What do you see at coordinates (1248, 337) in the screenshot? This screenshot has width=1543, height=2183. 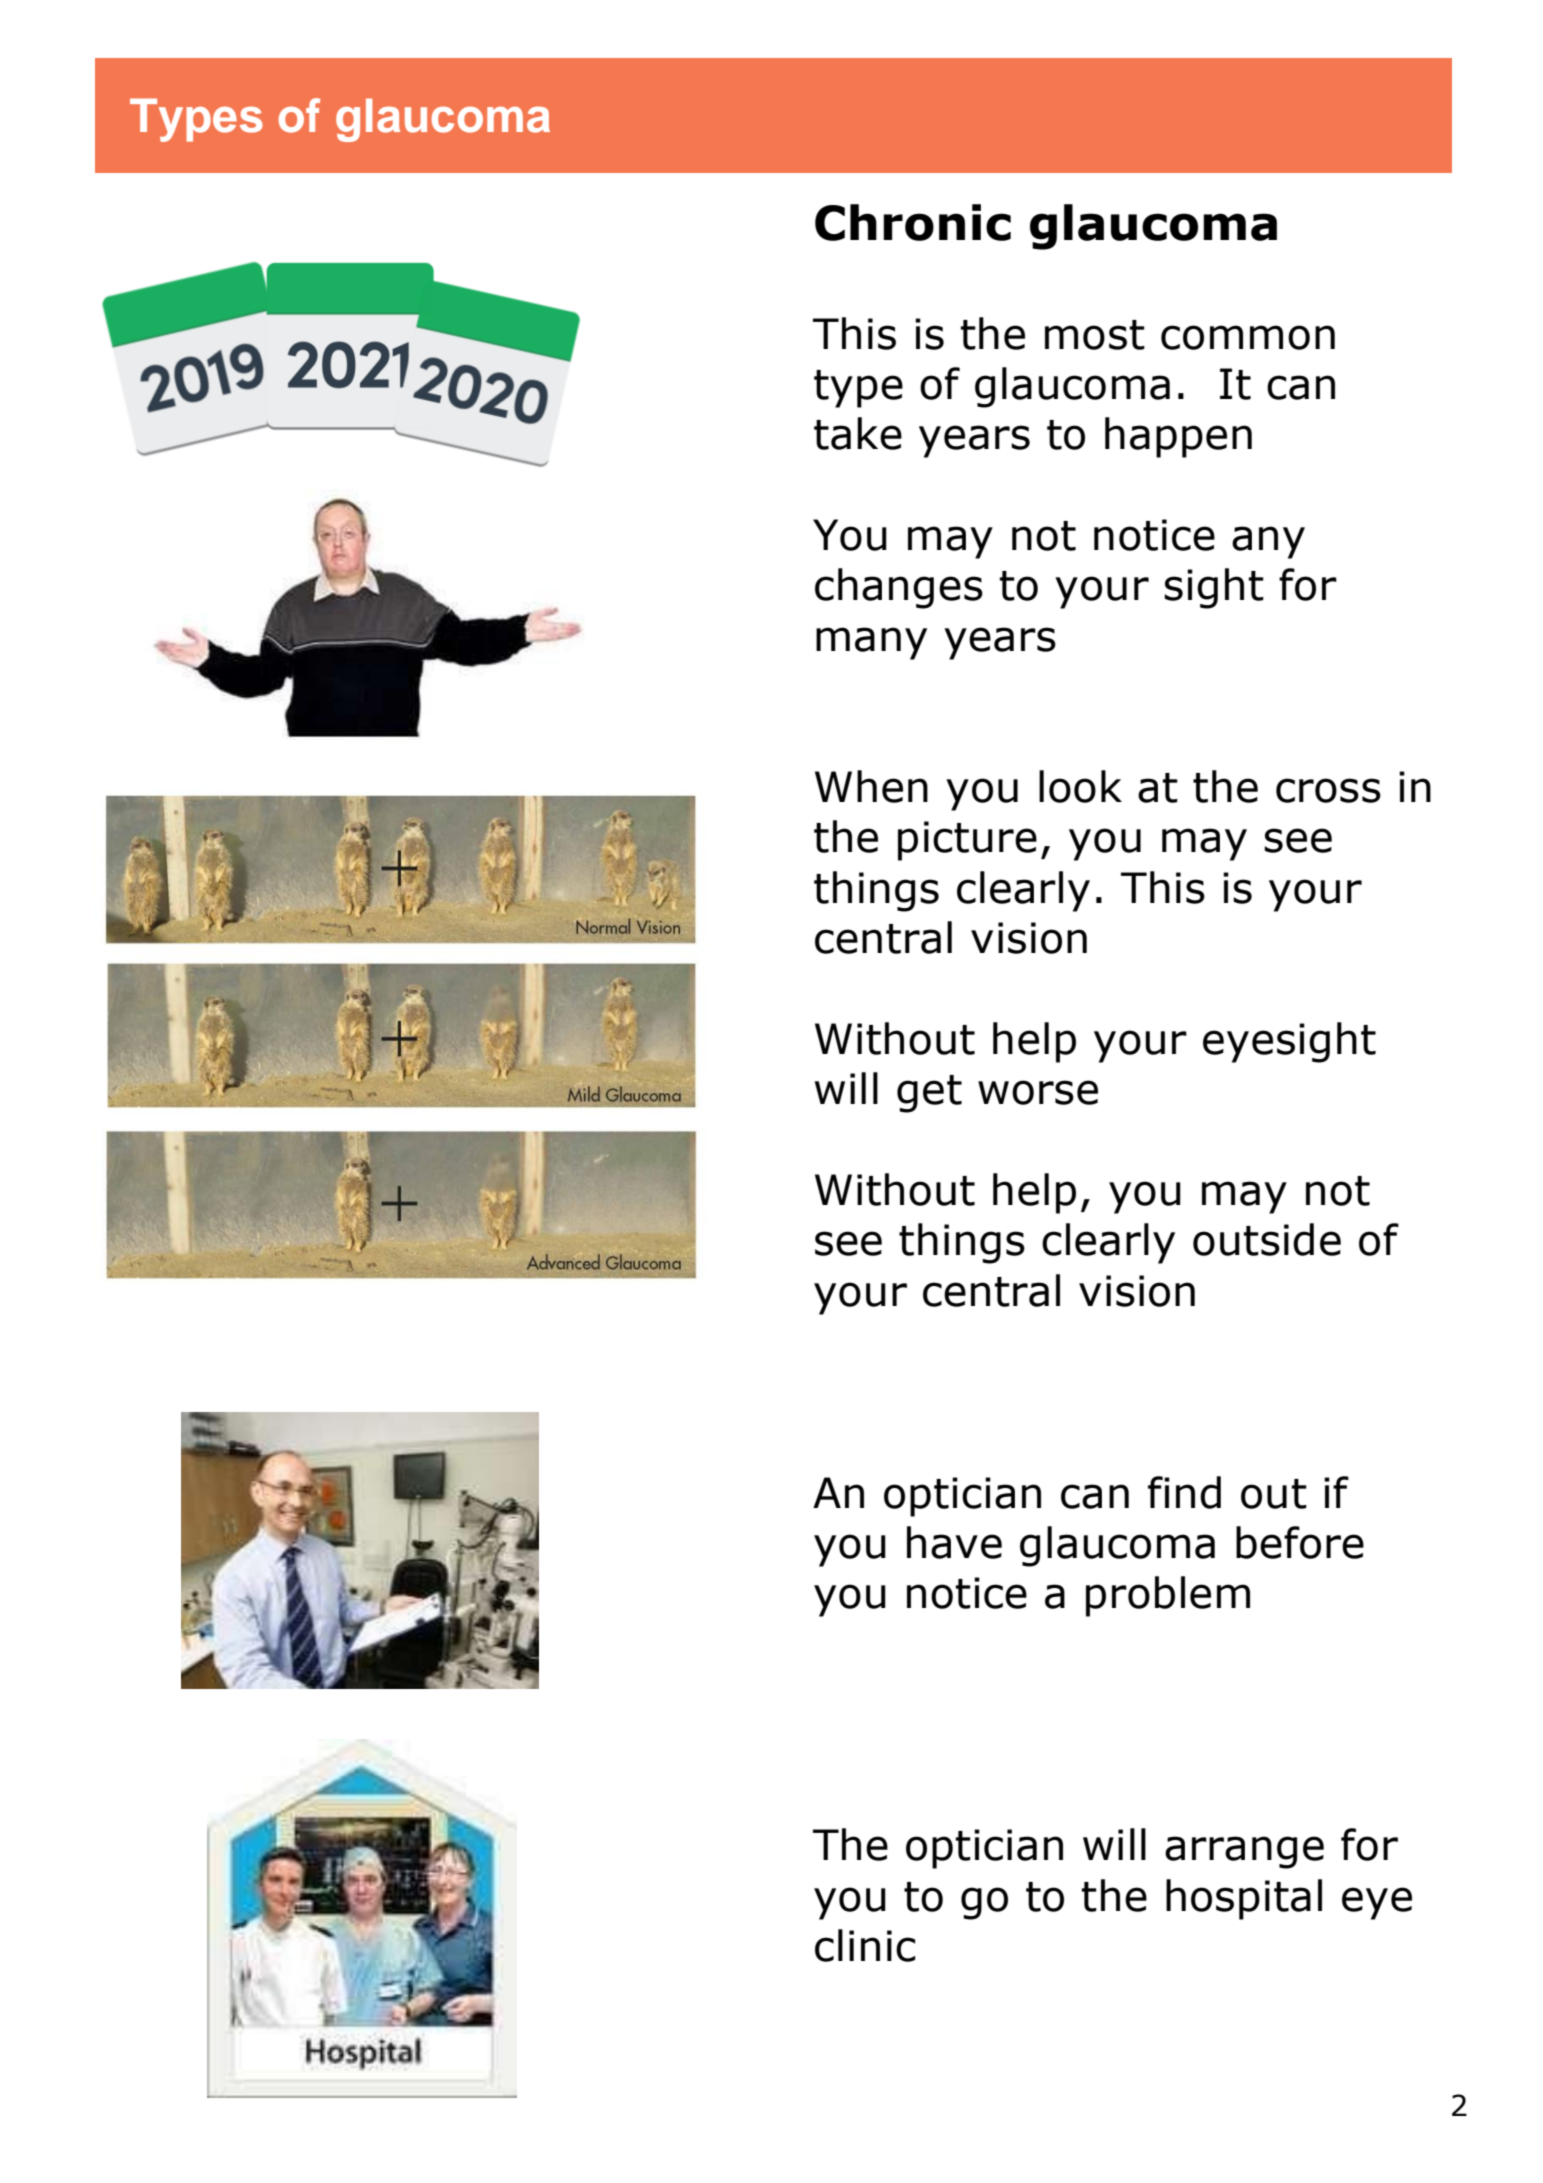 I see `common` at bounding box center [1248, 337].
